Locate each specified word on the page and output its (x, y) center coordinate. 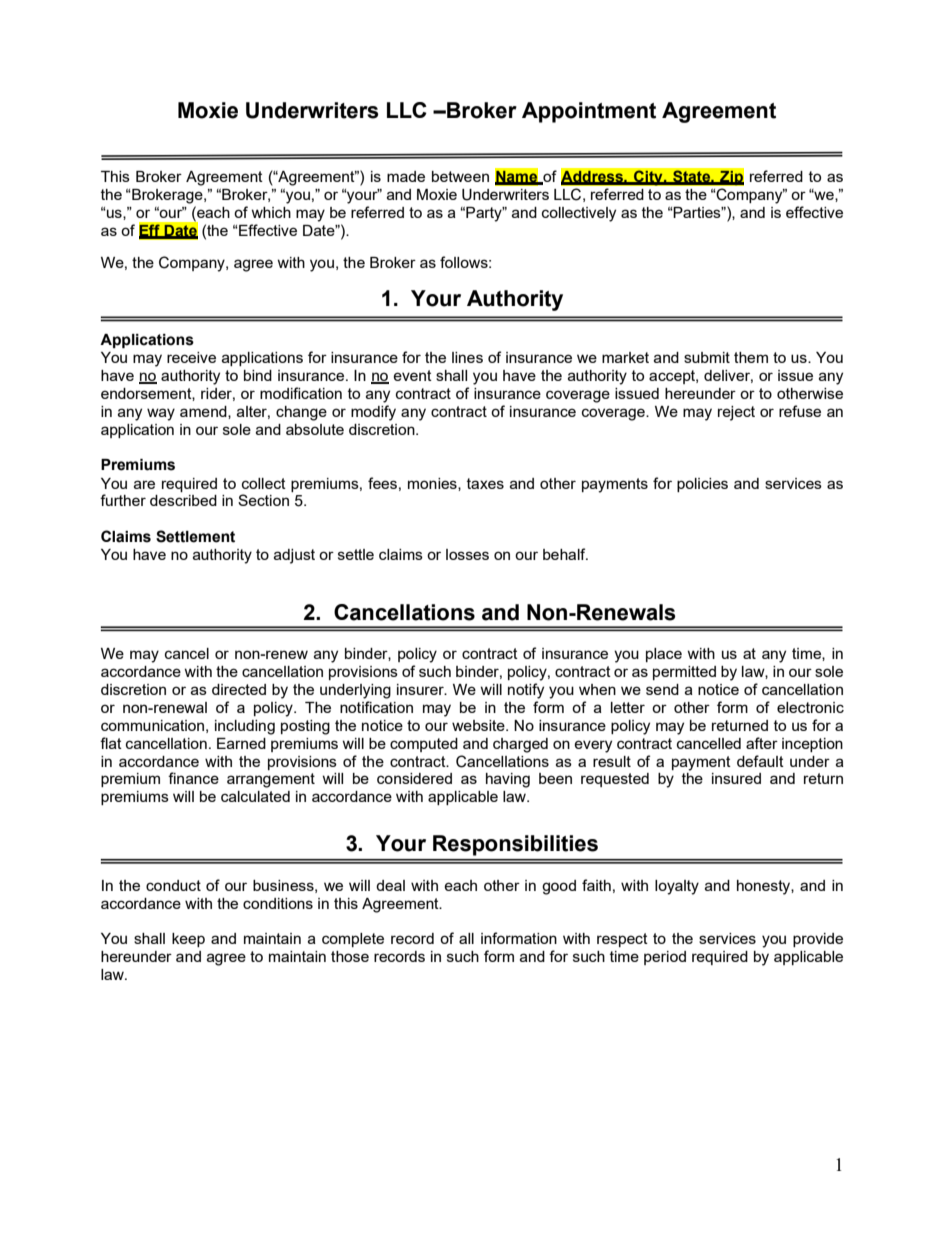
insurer (421, 689)
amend (204, 412)
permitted (684, 673)
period (665, 958)
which (271, 212)
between (460, 176)
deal (390, 885)
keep (188, 940)
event (412, 375)
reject (736, 413)
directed (239, 689)
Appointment (589, 112)
